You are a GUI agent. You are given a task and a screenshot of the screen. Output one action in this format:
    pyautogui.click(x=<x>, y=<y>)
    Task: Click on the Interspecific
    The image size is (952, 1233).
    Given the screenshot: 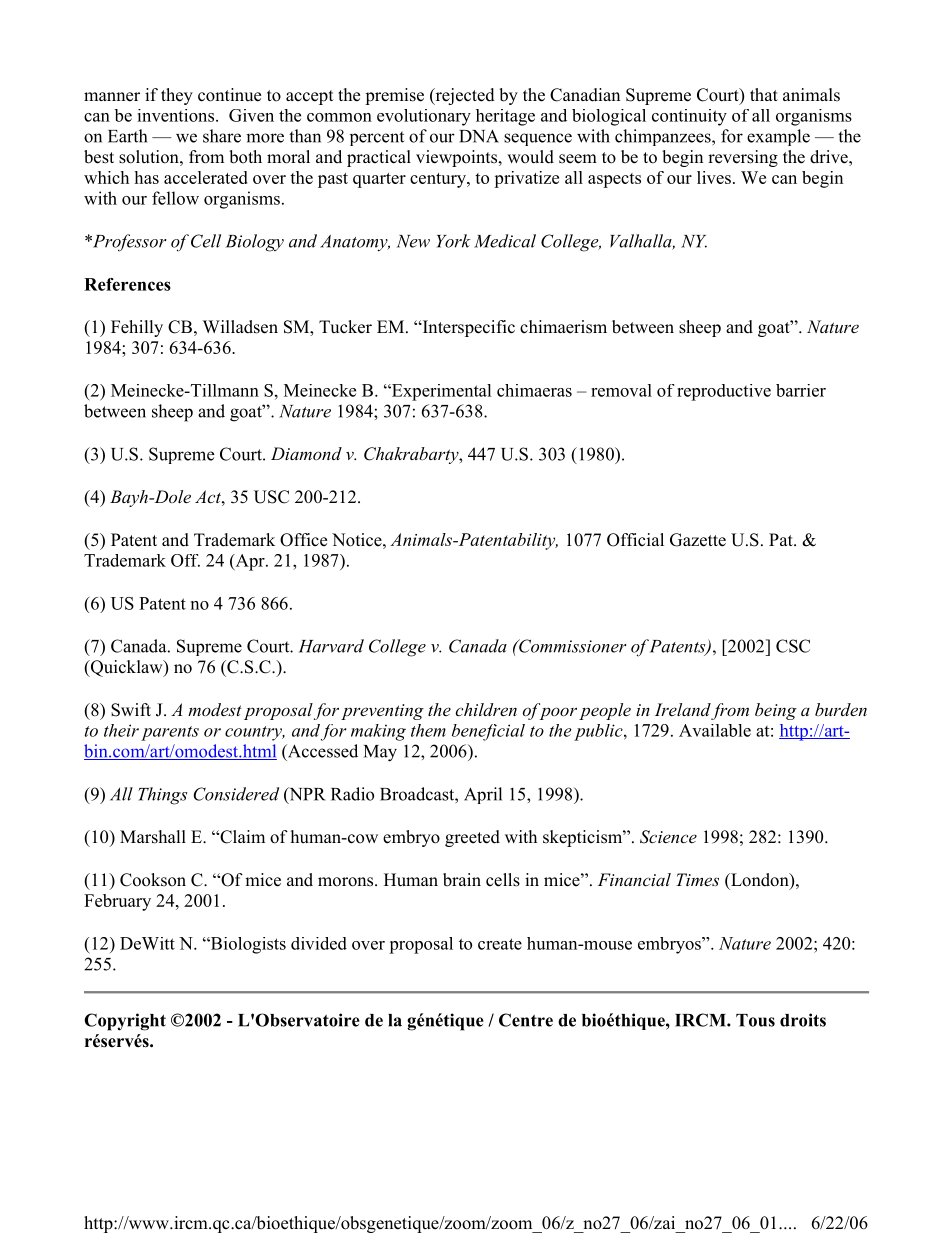 What is the action you would take?
    pyautogui.click(x=467, y=328)
